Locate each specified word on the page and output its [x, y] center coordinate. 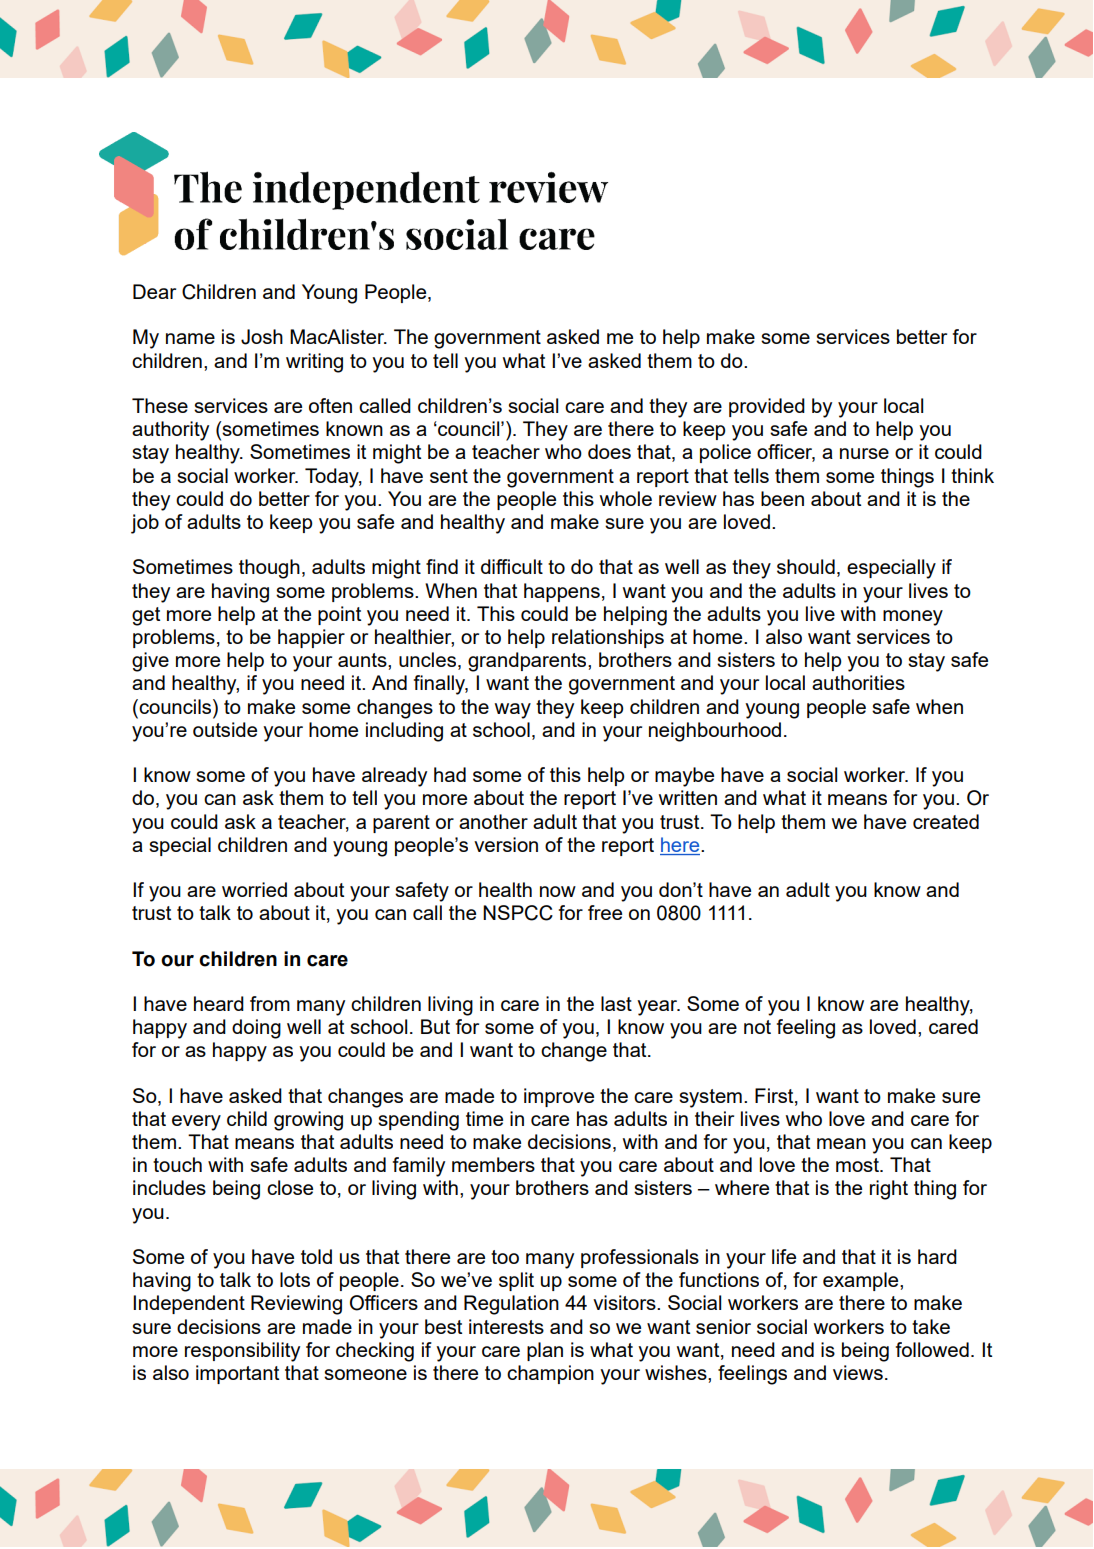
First [775, 1096]
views [858, 1372]
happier [311, 638]
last [616, 1003]
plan [545, 1351]
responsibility [242, 1352]
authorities [858, 682]
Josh [262, 337]
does [609, 451]
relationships [608, 638]
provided [767, 407]
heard [219, 1003]
